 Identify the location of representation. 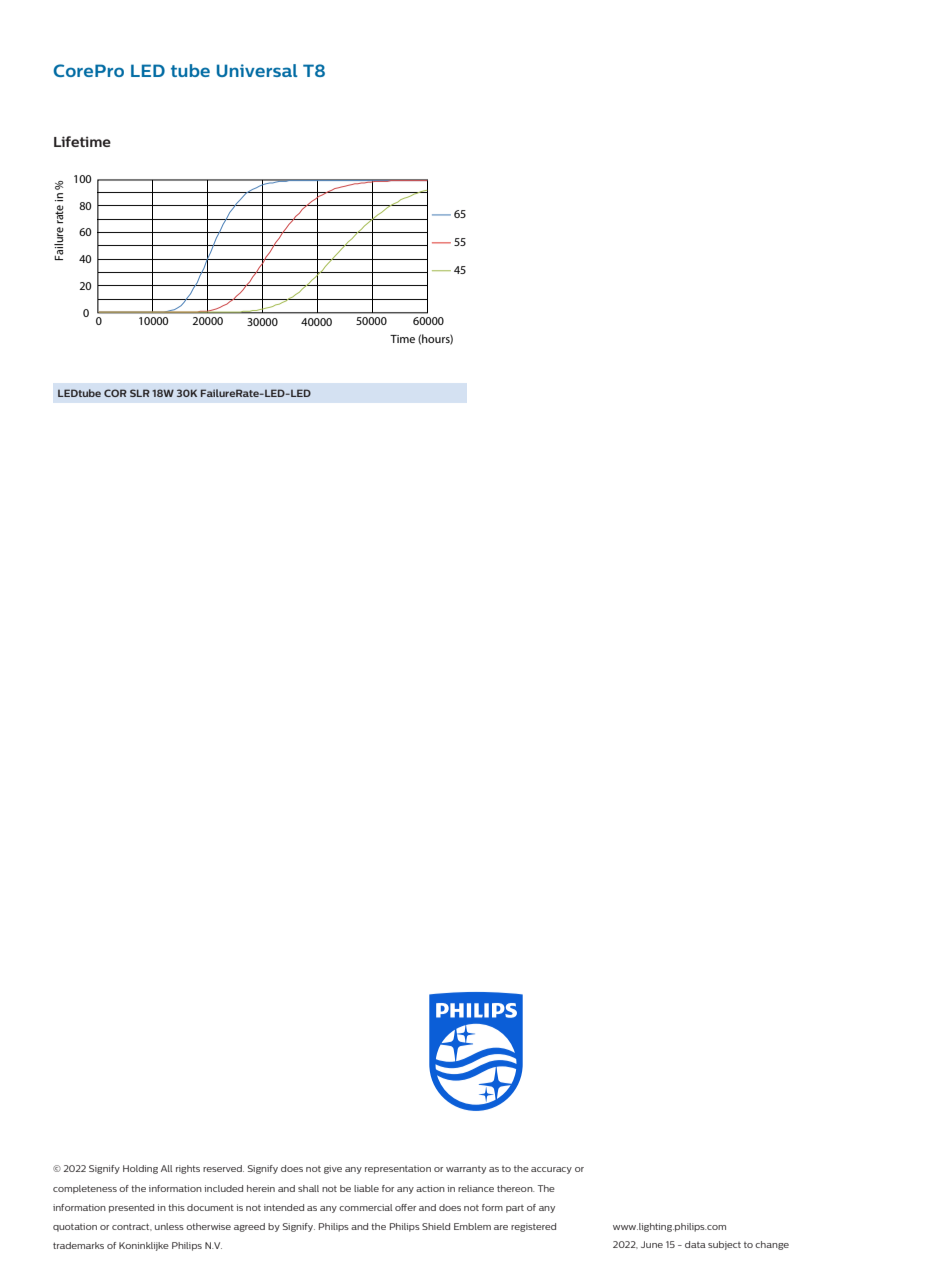
(398, 1169).
